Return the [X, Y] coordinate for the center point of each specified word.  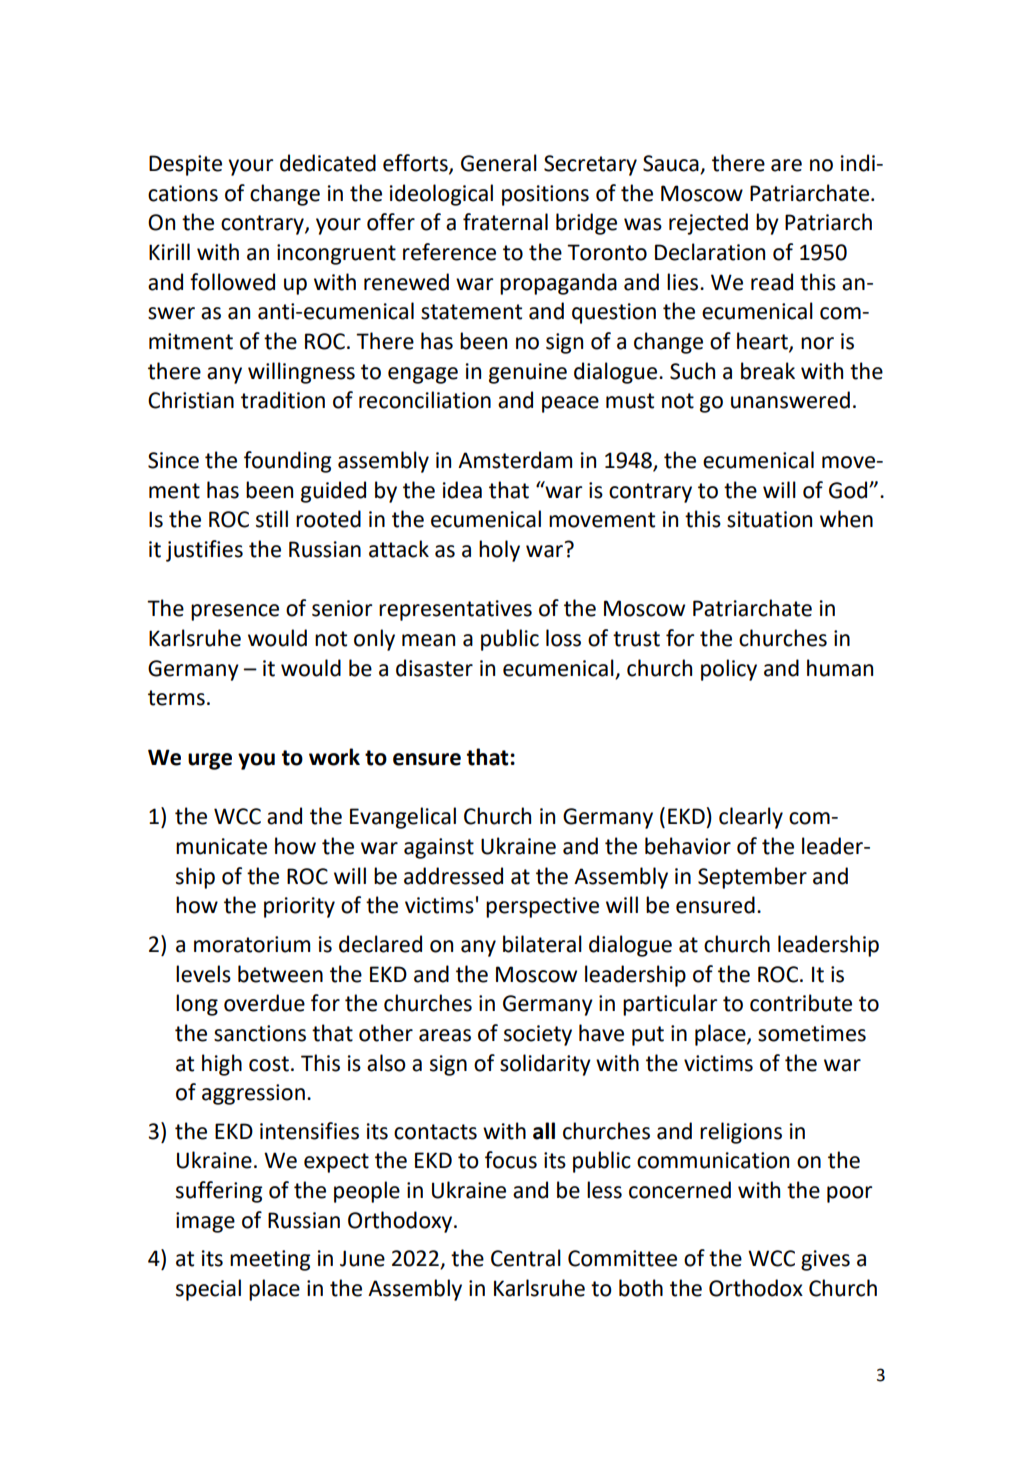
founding [287, 462]
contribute [801, 1003]
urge [210, 761]
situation [769, 519]
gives [825, 1260]
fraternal [505, 222]
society [538, 1035]
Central [526, 1258]
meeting [270, 1260]
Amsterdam [515, 460]
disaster [434, 668]
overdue [264, 1003]
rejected [708, 224]
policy [729, 670]
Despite [185, 165]
